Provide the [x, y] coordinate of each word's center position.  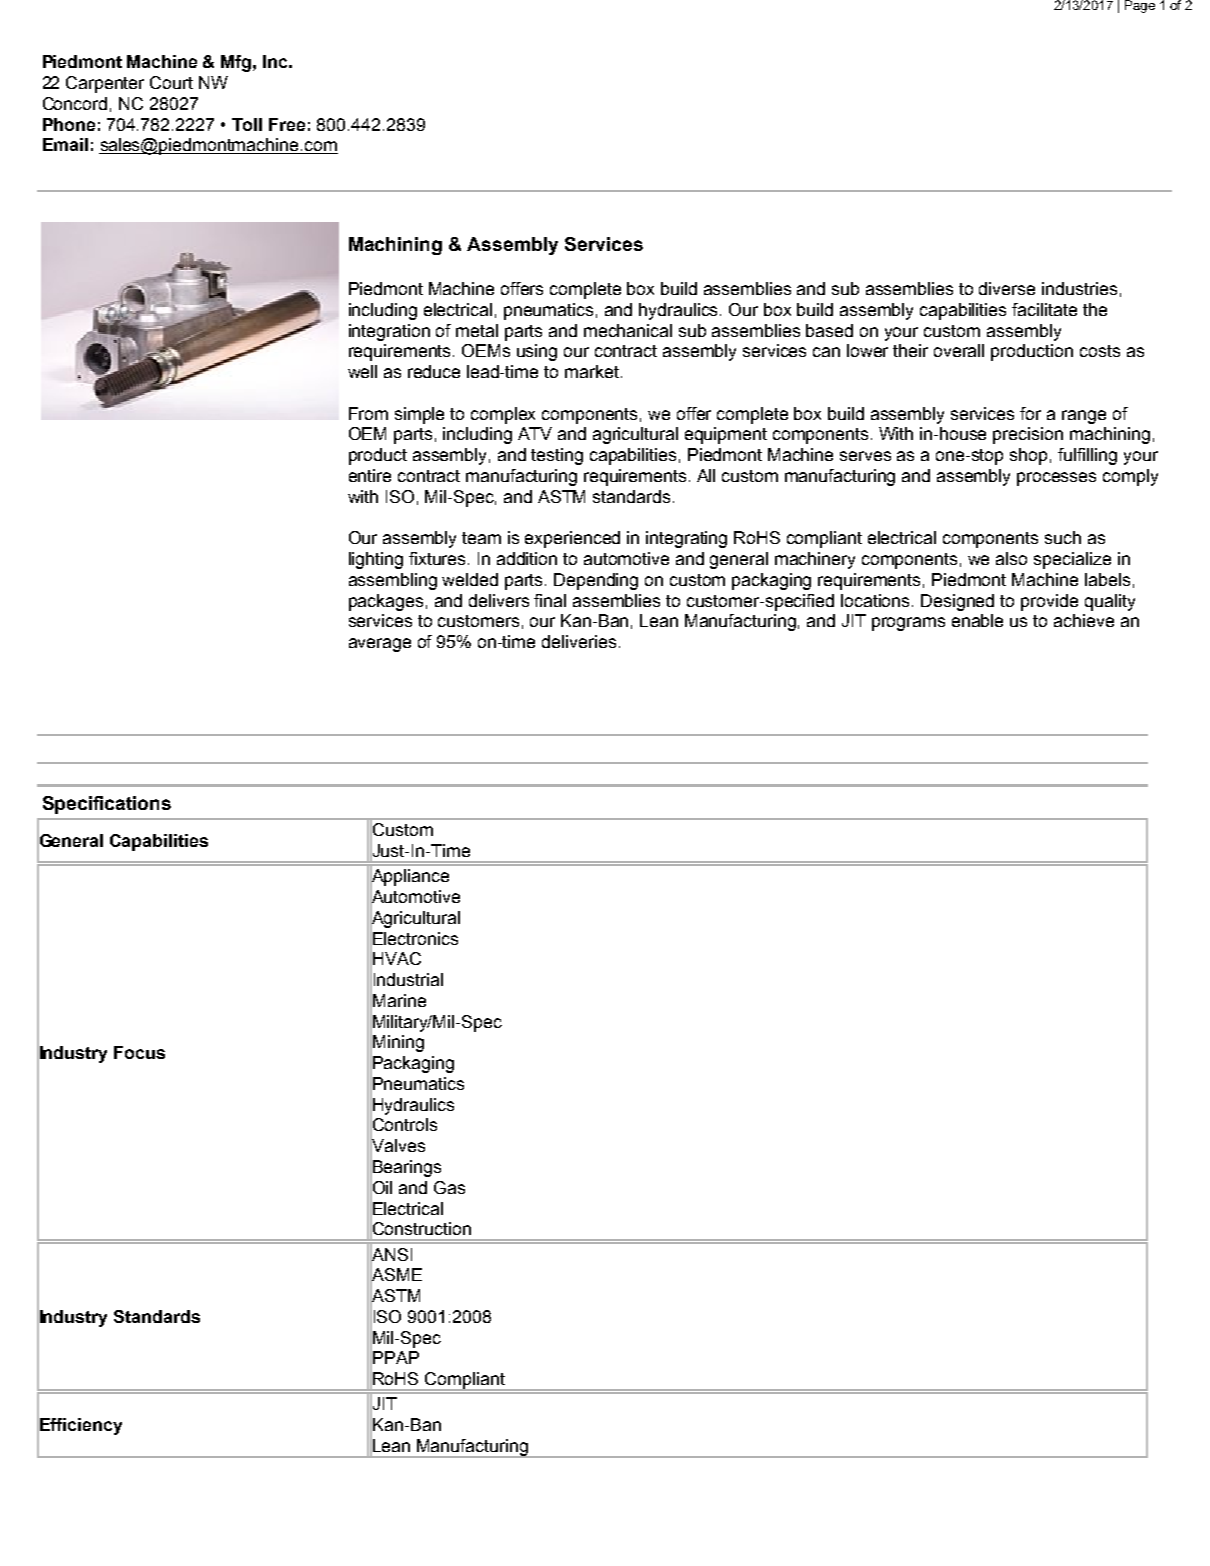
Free [287, 124]
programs [908, 624]
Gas [449, 1187]
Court [171, 82]
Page [1140, 6]
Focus [139, 1052]
